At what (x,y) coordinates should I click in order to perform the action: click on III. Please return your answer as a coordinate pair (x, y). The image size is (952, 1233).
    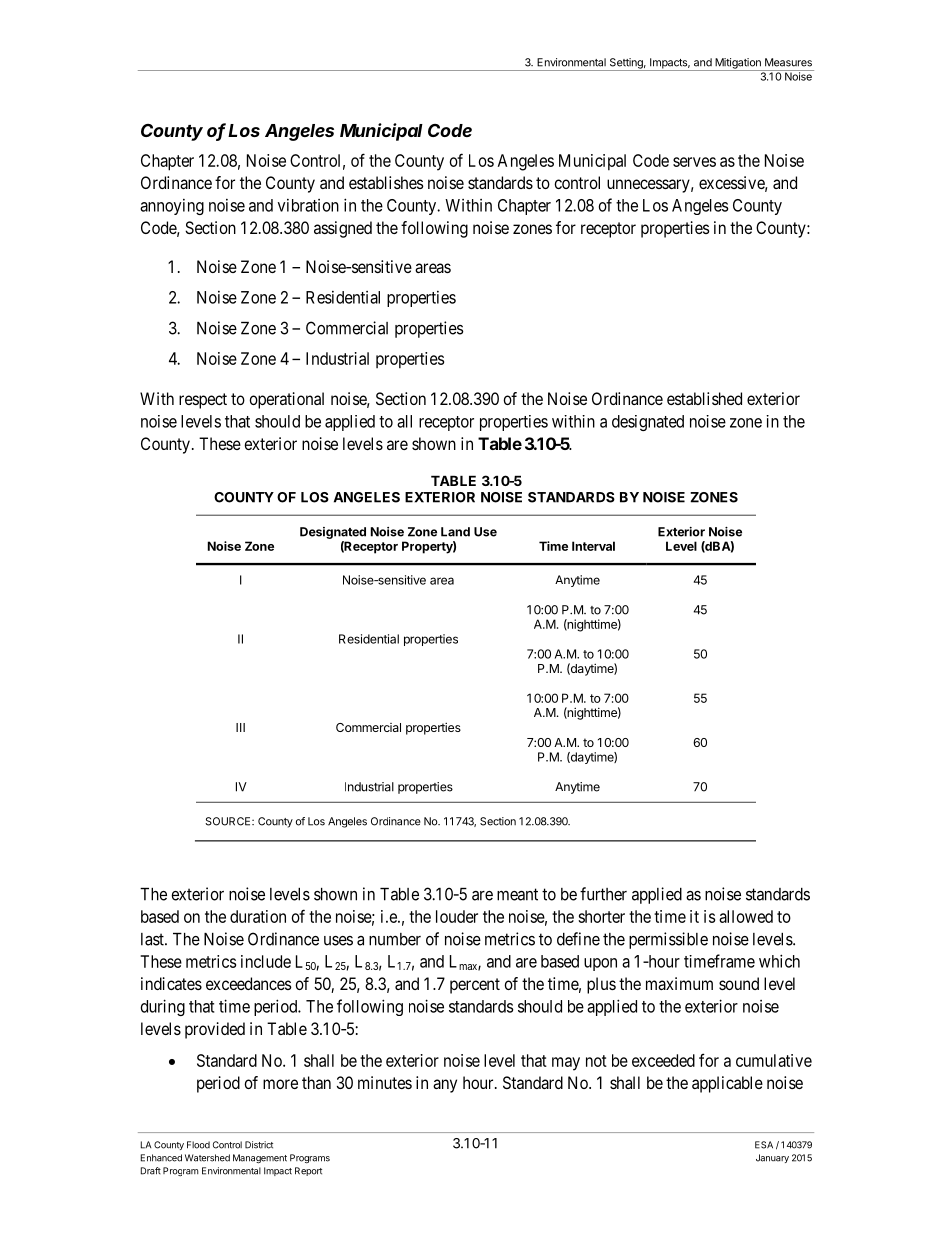
    Looking at the image, I should click on (240, 727).
